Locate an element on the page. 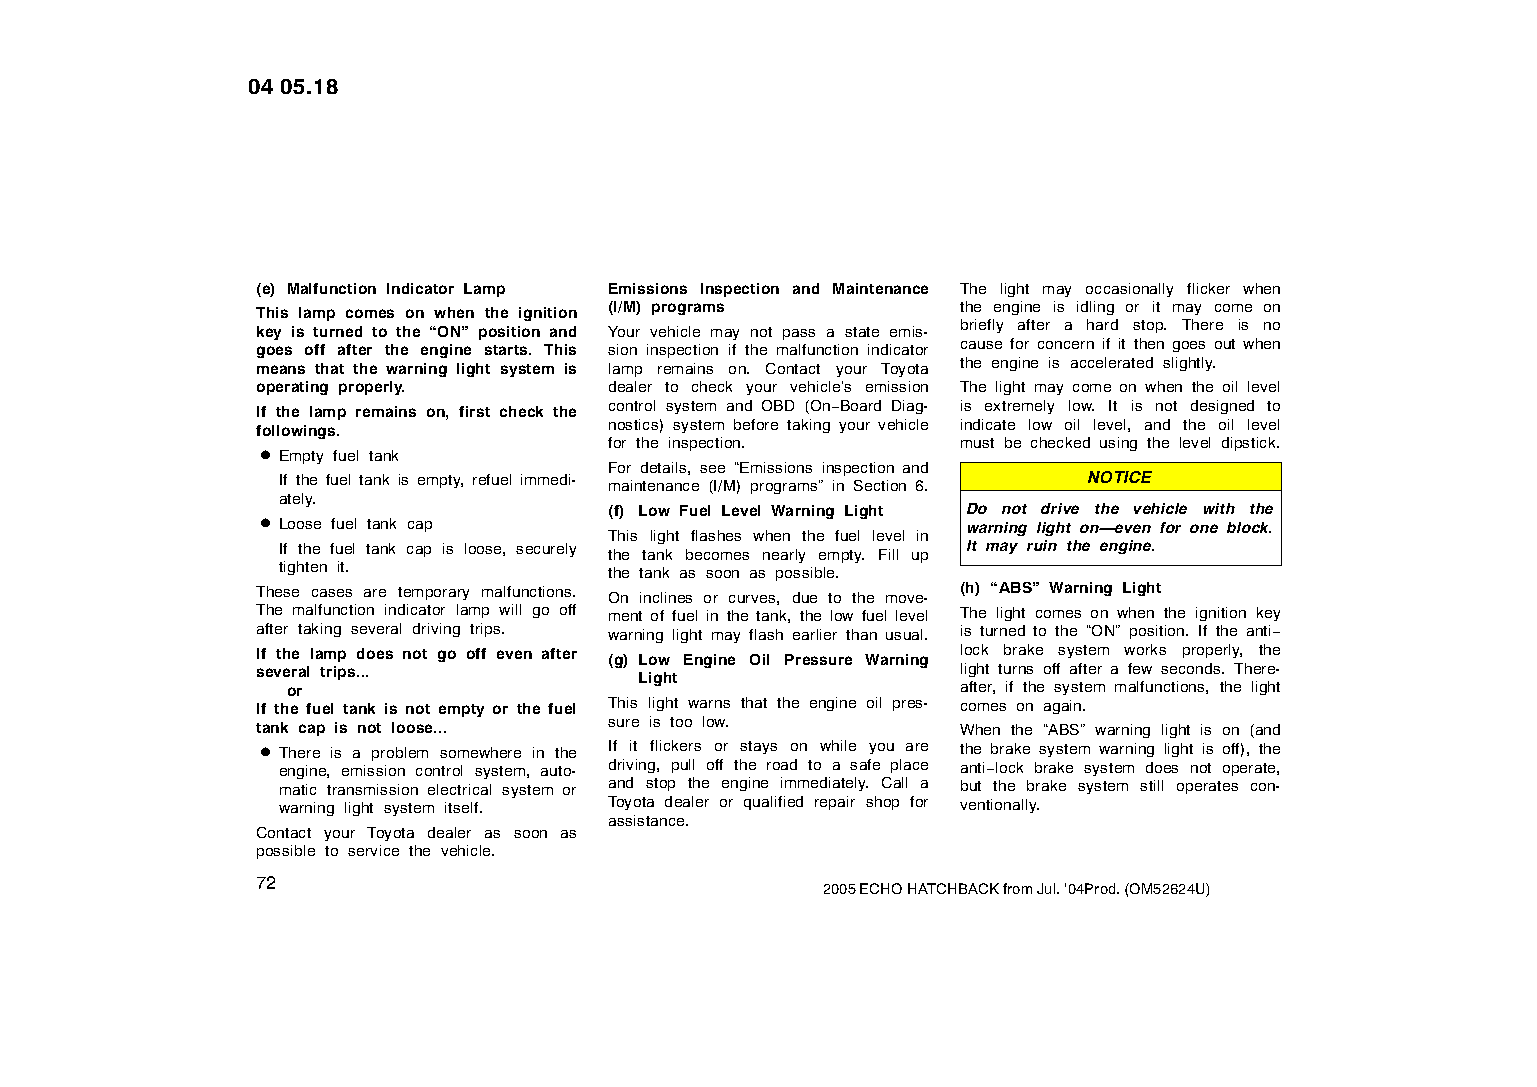 This image has height=1087, width=1537. temporary is located at coordinates (433, 593).
